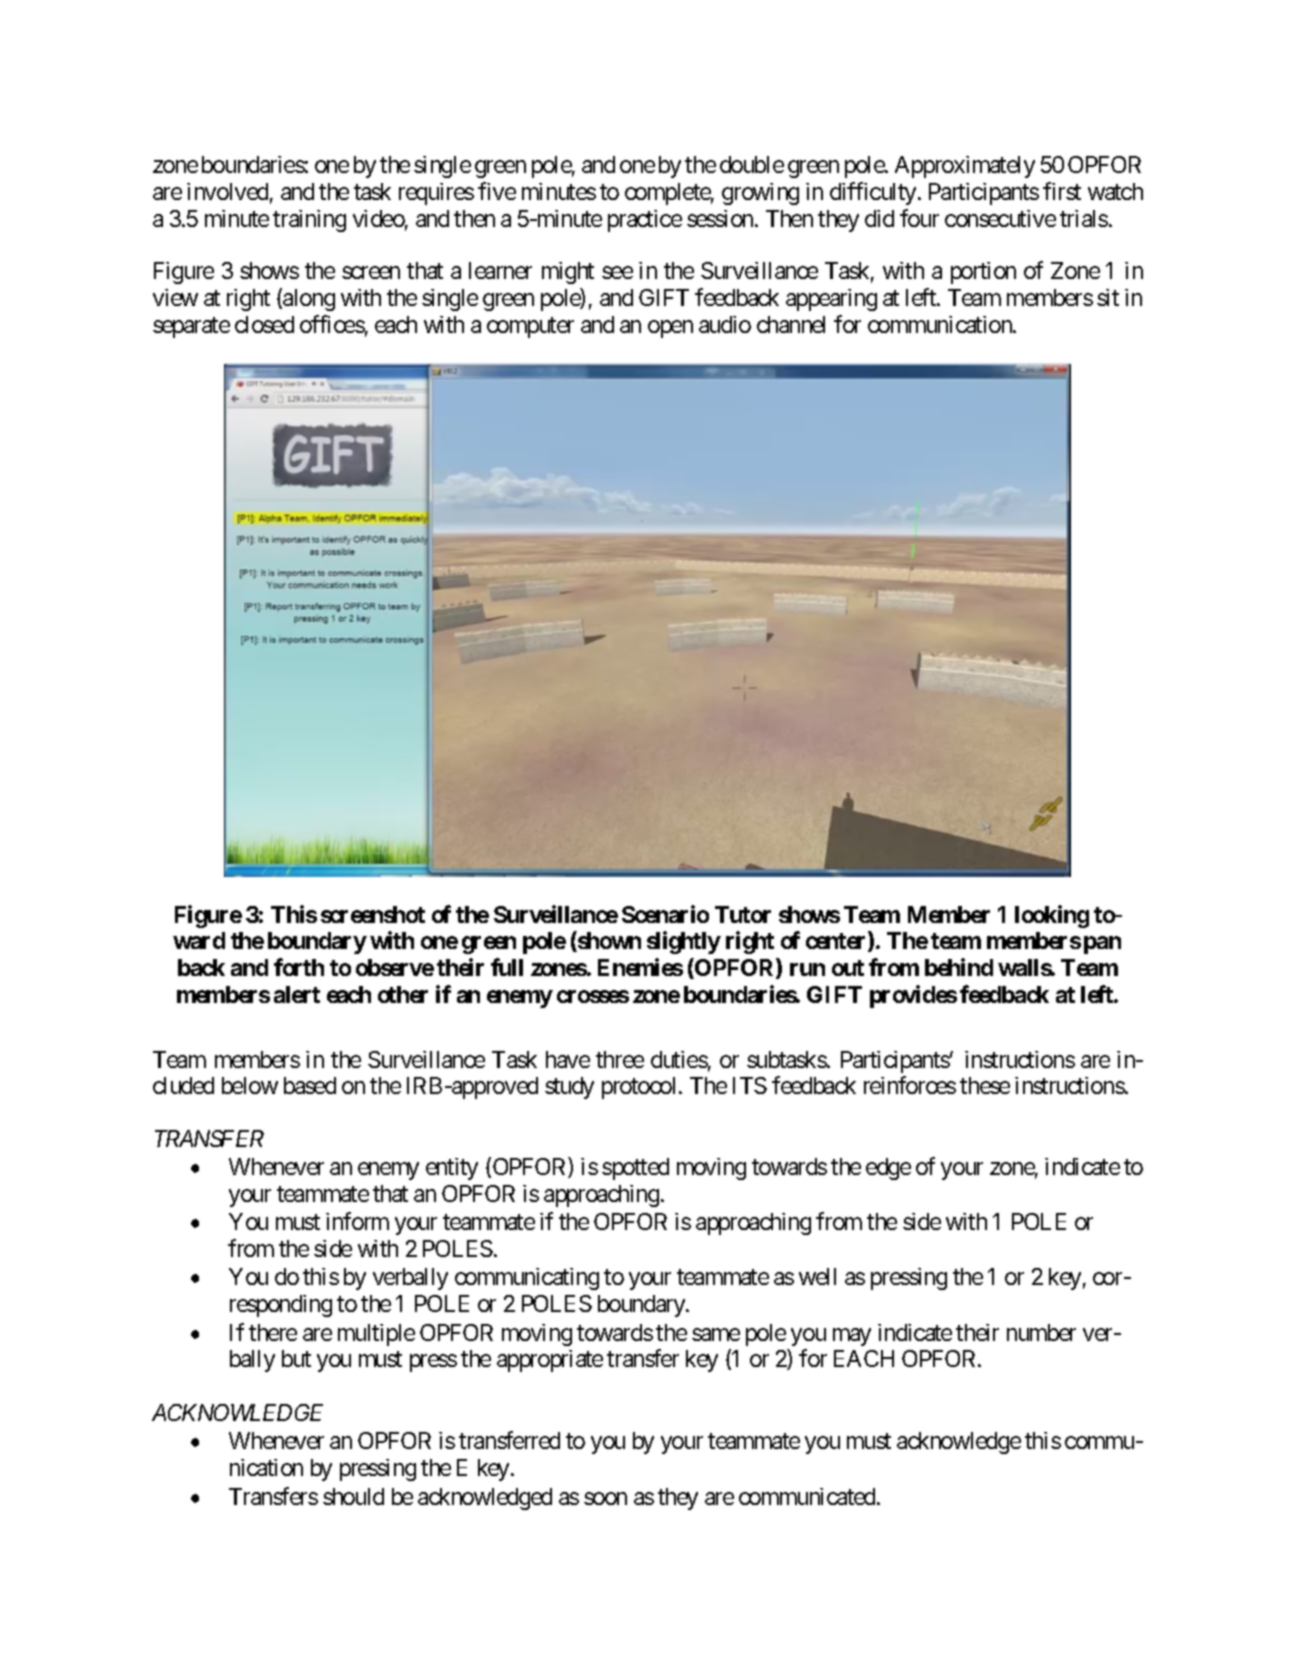 The height and width of the screenshot is (1676, 1295). I want to click on training, so click(309, 221).
